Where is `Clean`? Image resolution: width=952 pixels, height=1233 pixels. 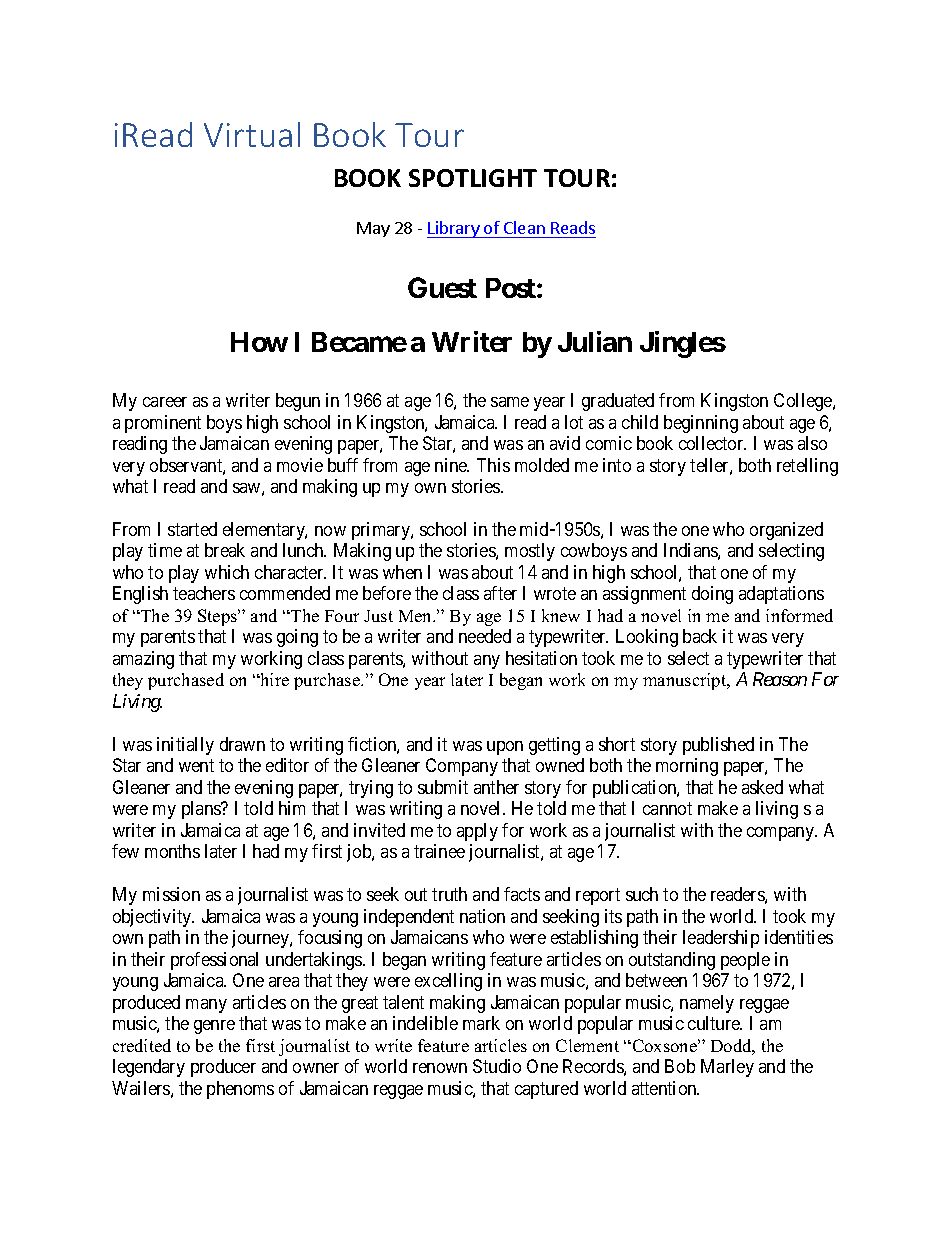 Clean is located at coordinates (524, 227).
